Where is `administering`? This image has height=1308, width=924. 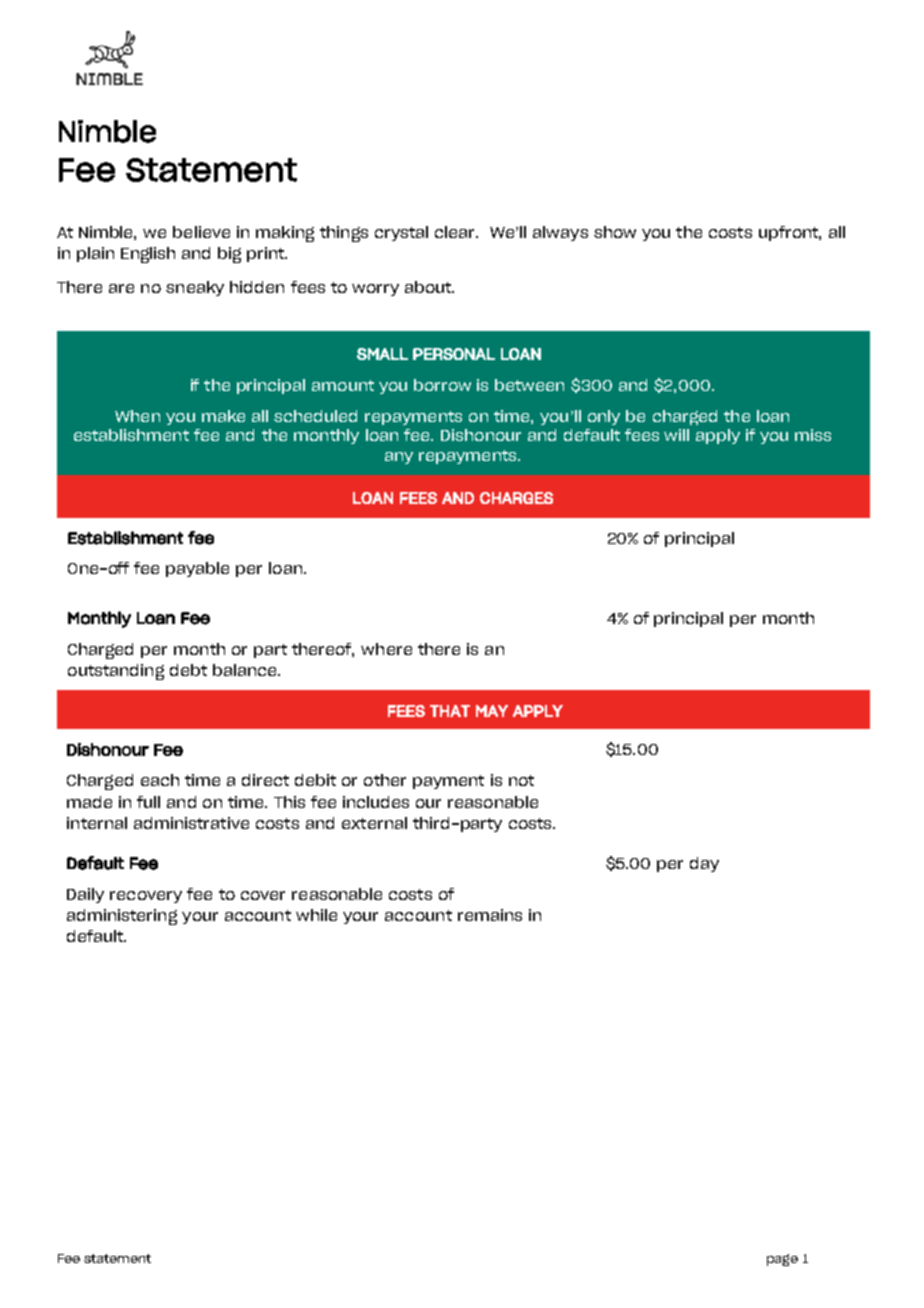
administering is located at coordinates (122, 917).
